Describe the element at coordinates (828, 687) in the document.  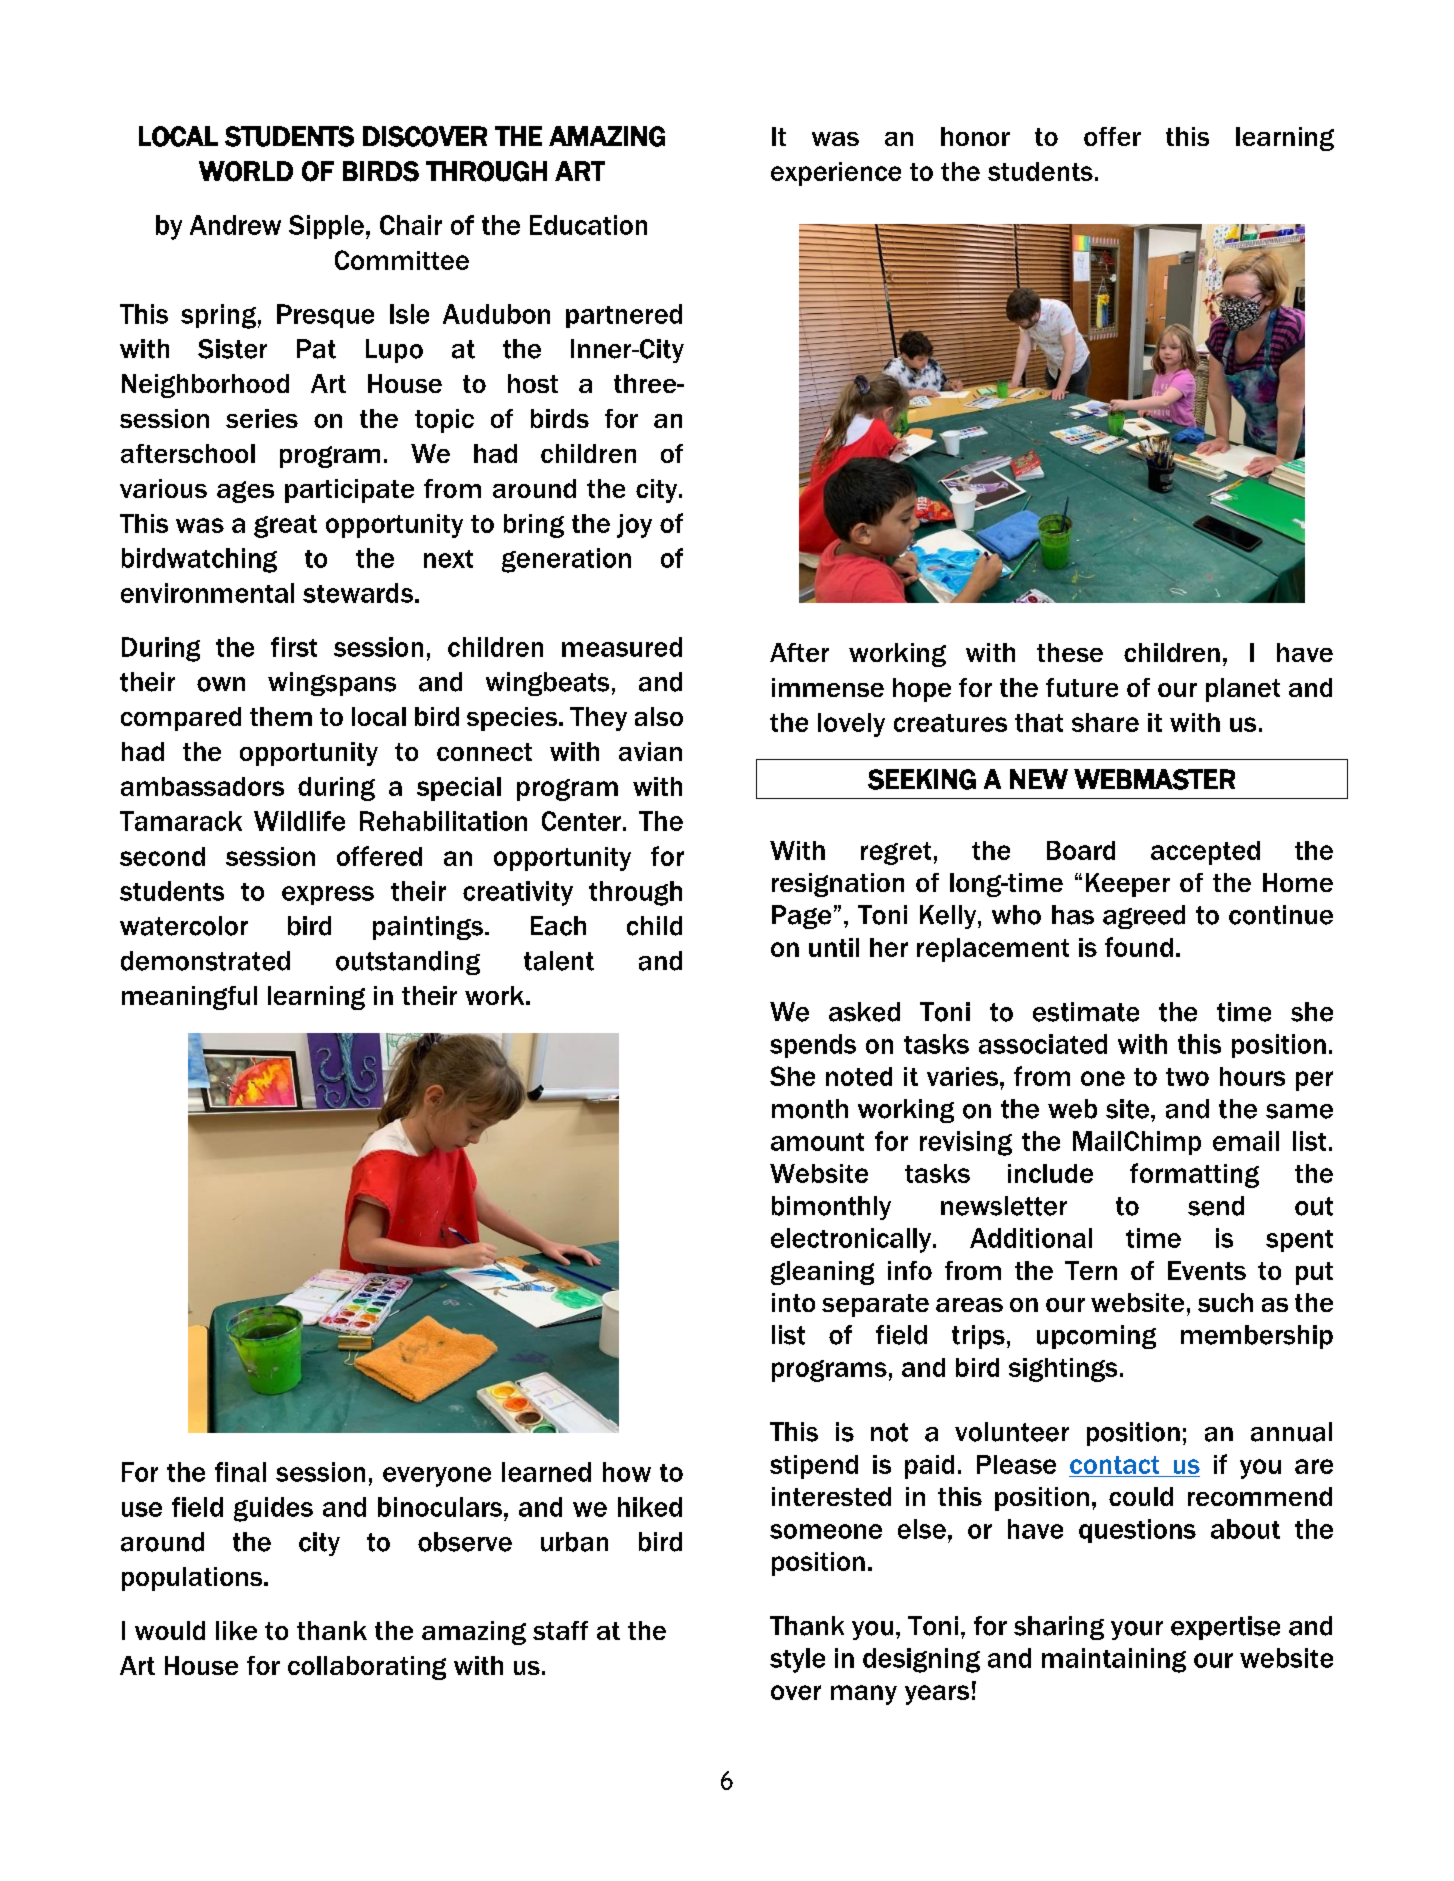
I see `immense` at that location.
